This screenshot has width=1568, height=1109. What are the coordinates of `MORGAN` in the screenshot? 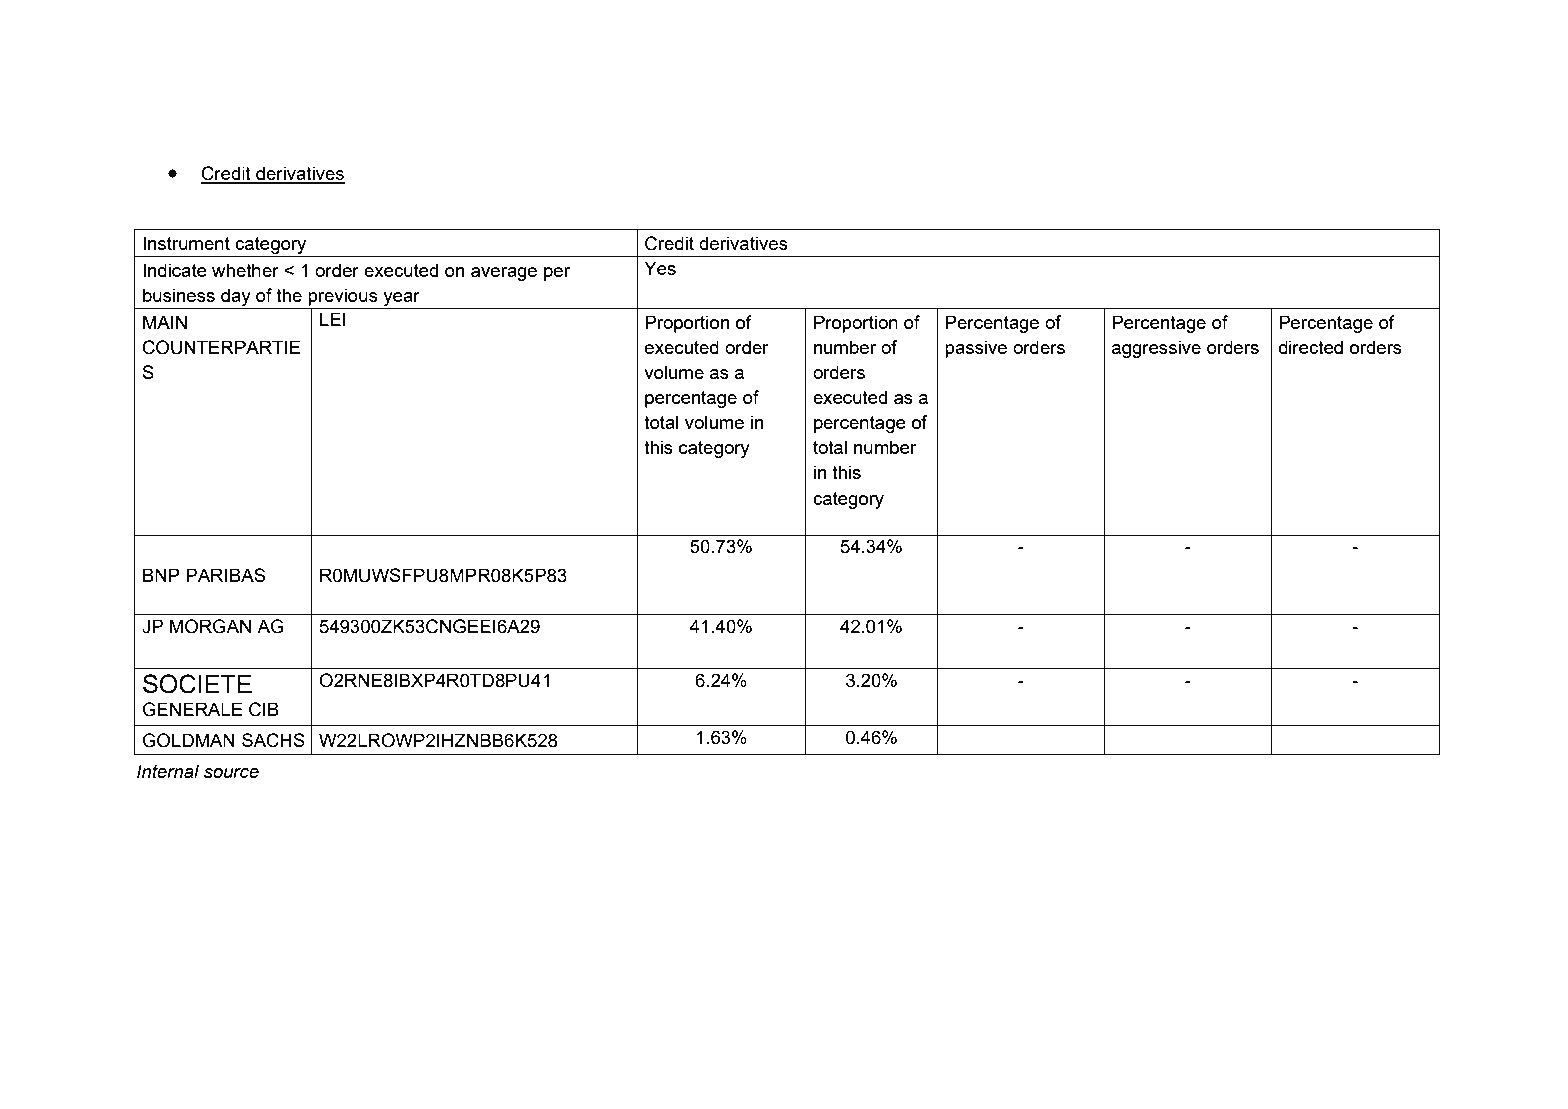 It's located at (210, 626).
